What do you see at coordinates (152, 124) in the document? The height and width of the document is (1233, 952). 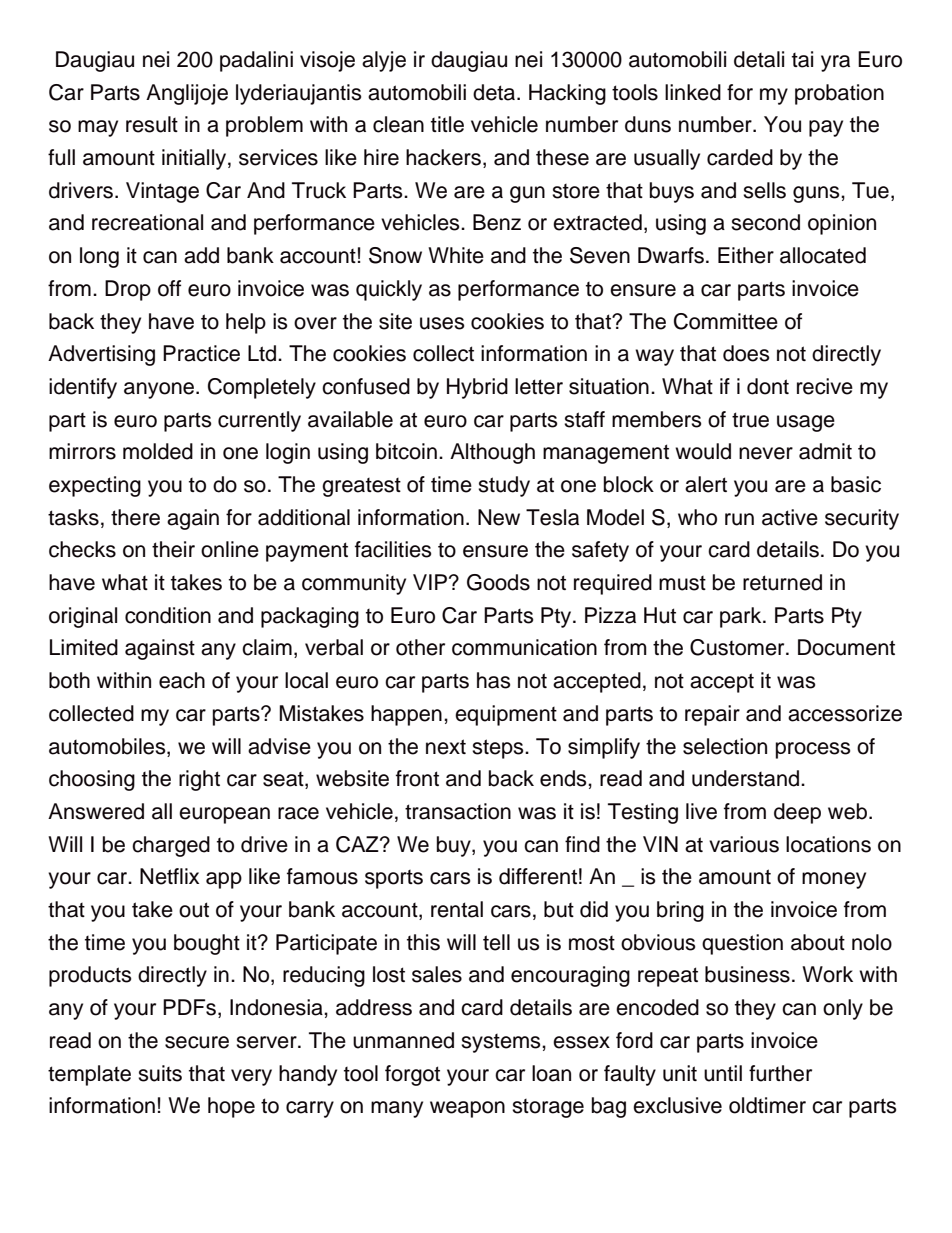 I see `result` at bounding box center [152, 124].
